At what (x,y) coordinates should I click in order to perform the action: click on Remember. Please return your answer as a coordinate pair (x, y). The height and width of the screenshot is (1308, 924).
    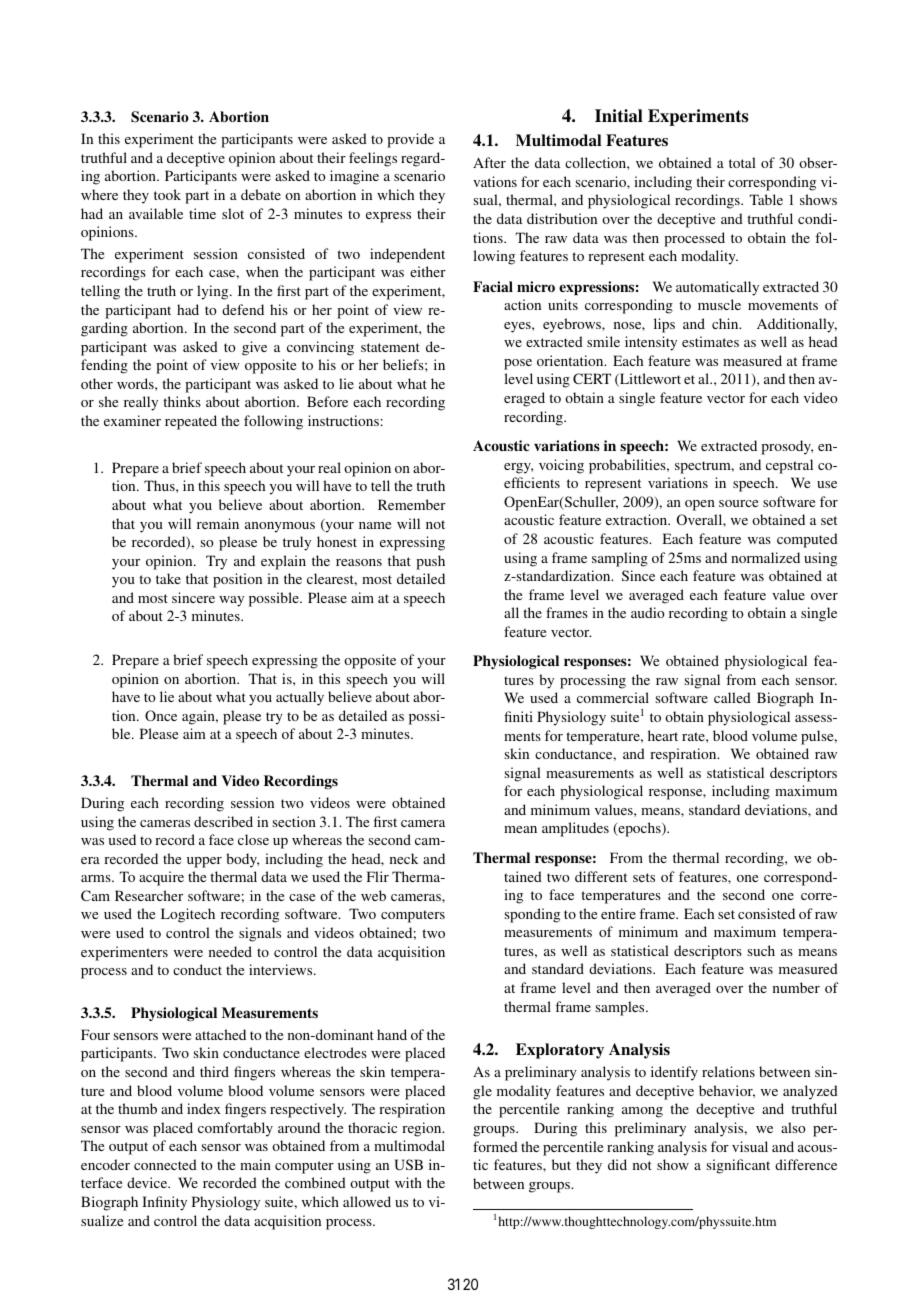
    Looking at the image, I should click on (412, 504).
